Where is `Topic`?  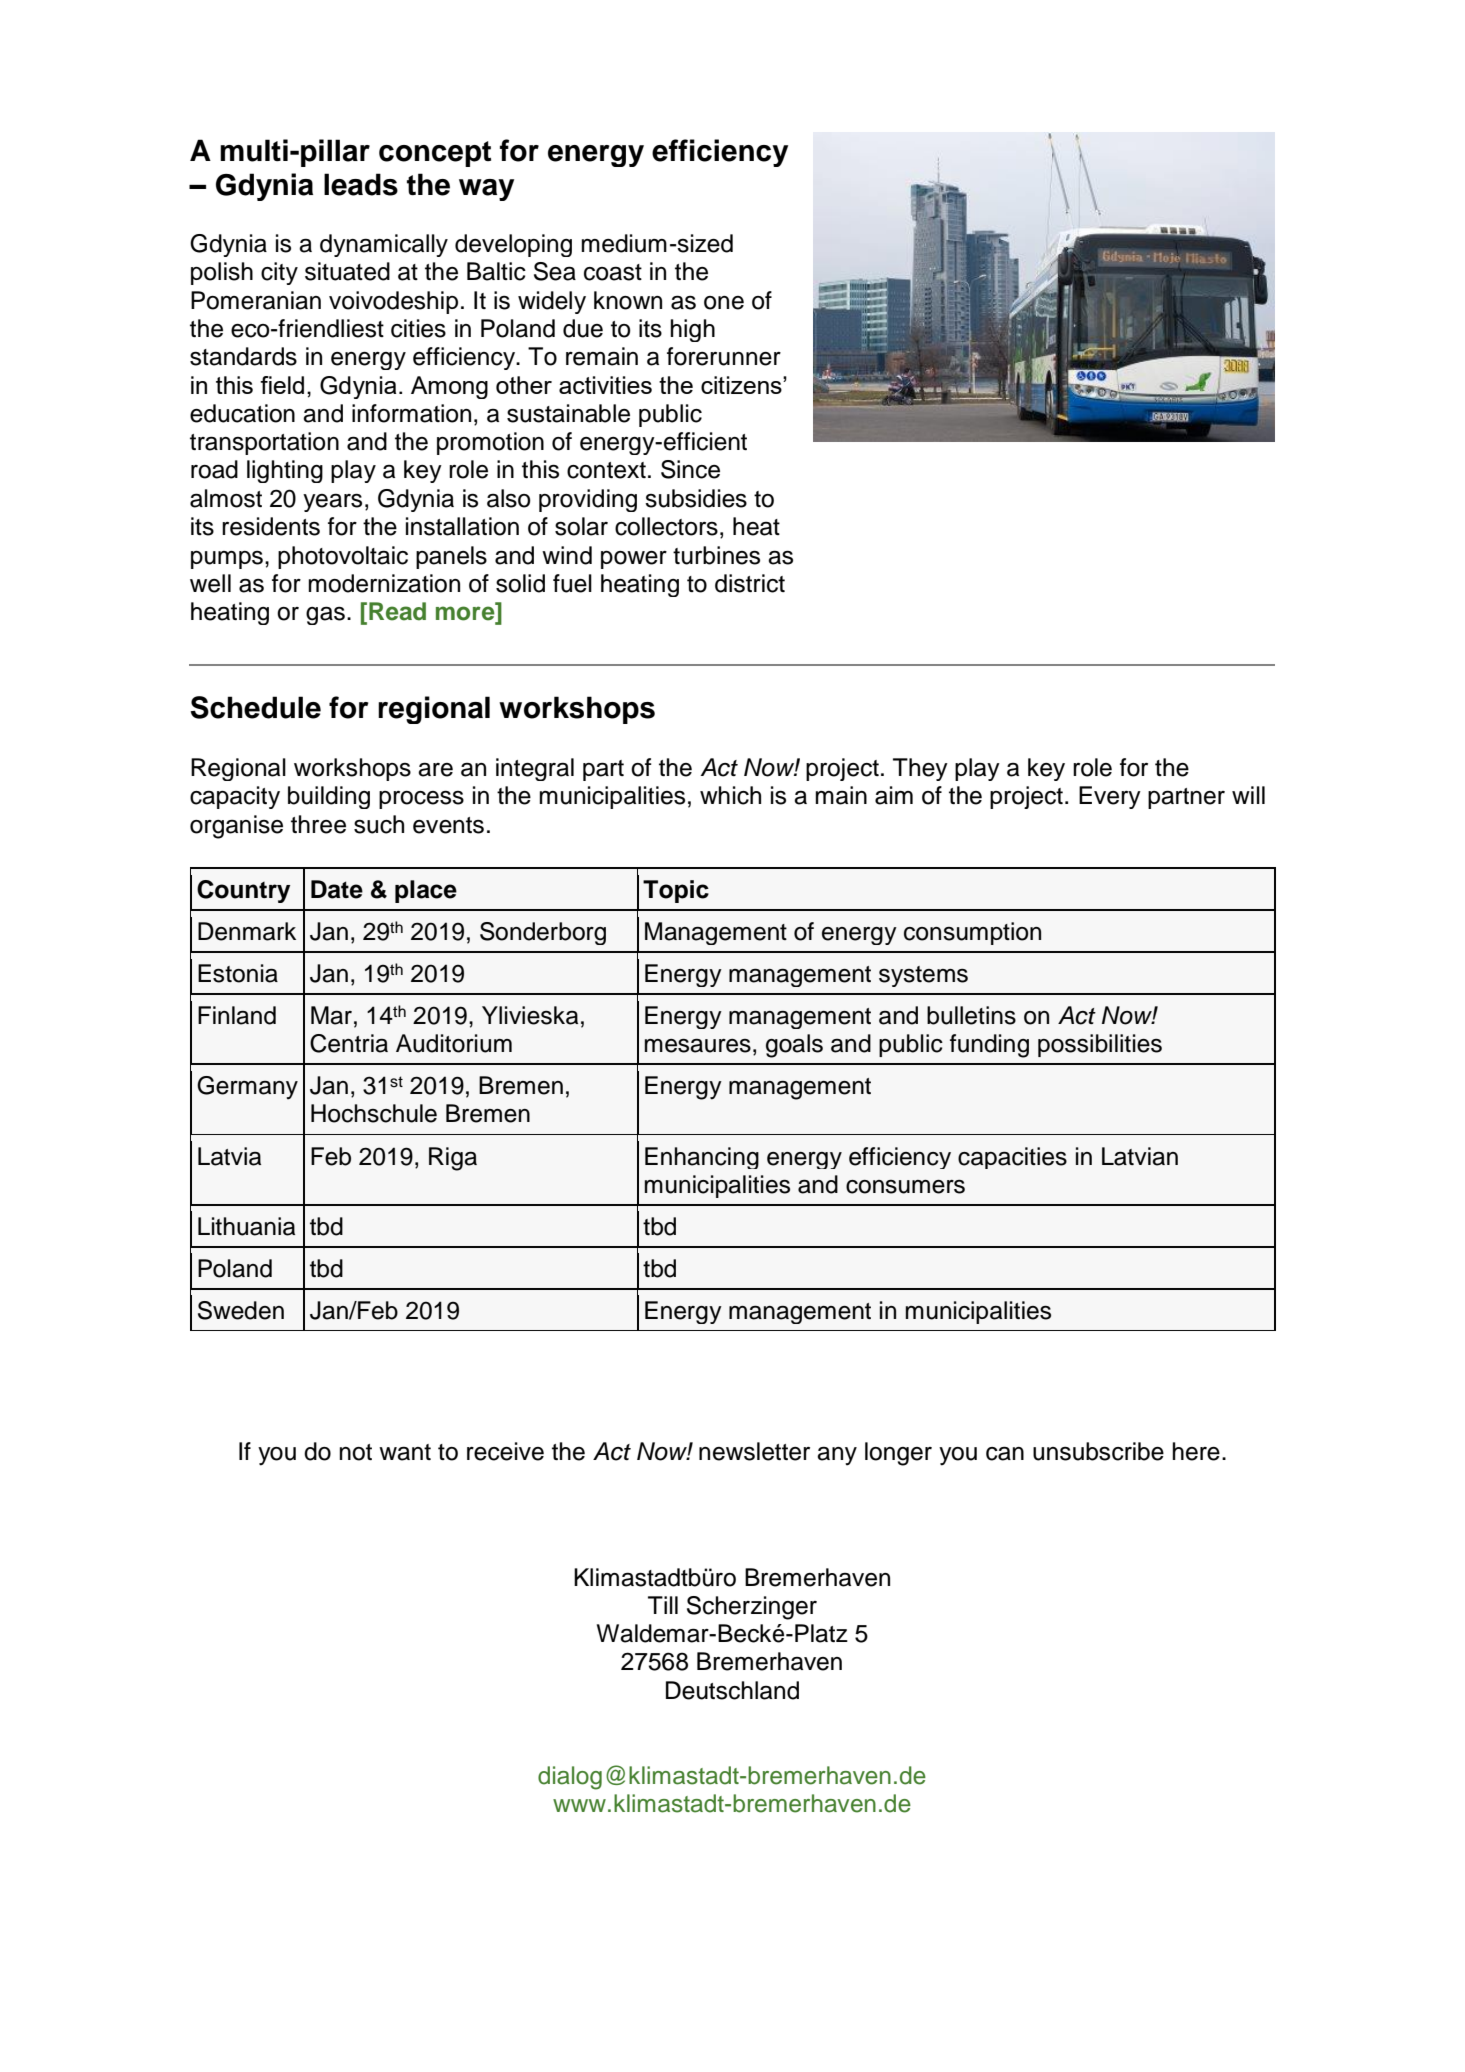 Topic is located at coordinates (676, 891).
